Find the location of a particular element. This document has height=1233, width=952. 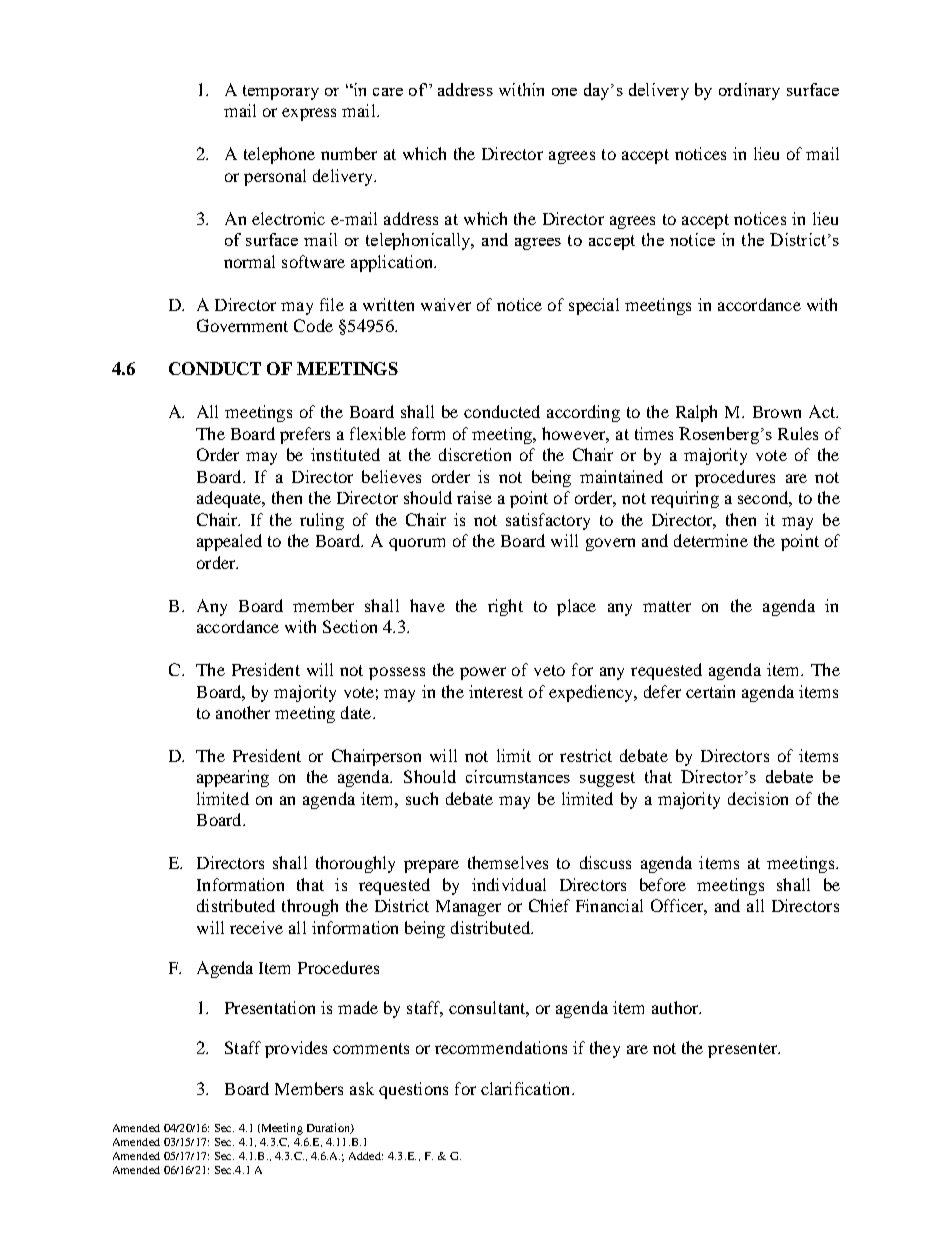

care is located at coordinates (388, 92).
